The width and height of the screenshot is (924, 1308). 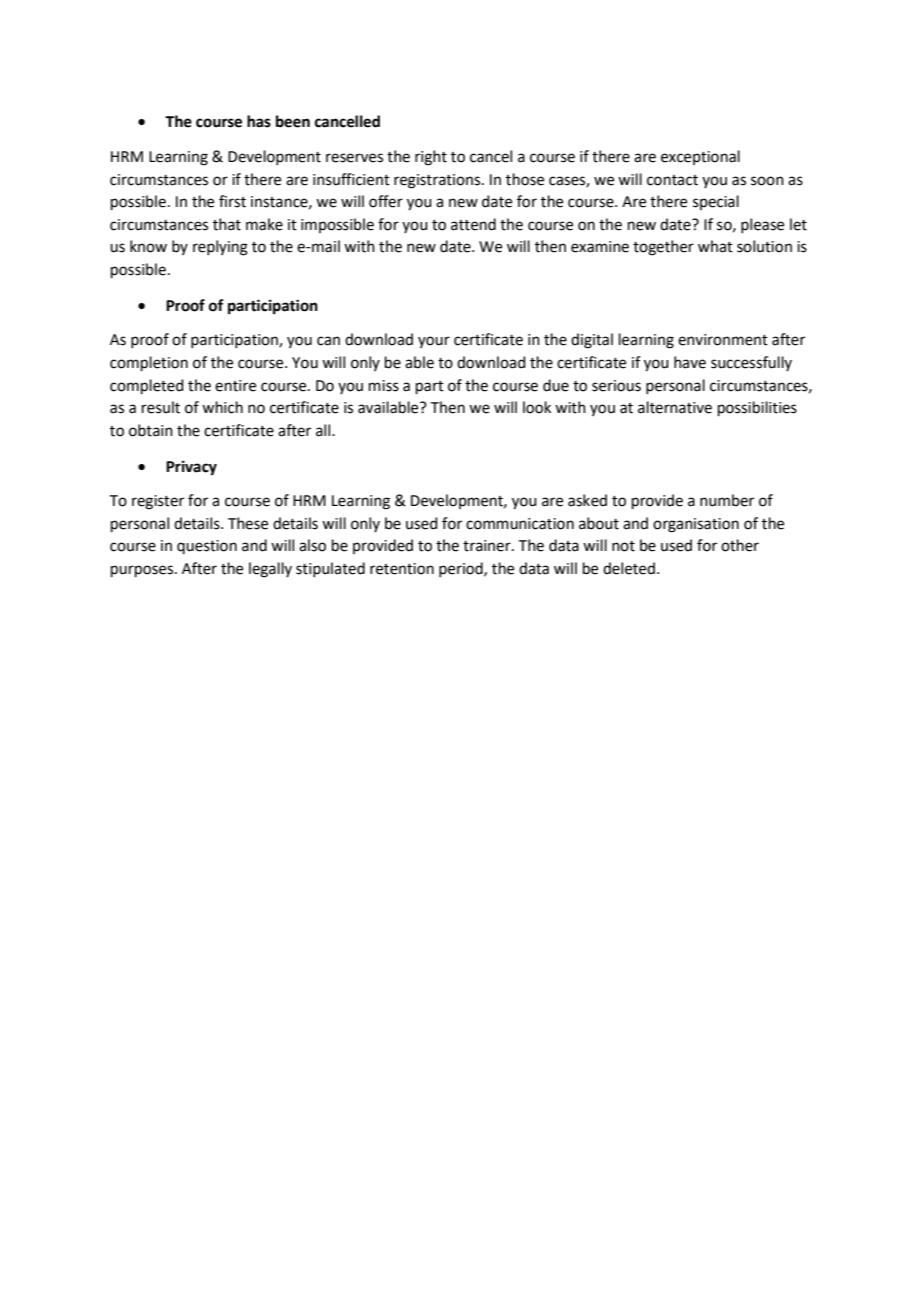 I want to click on alternative, so click(x=675, y=407).
